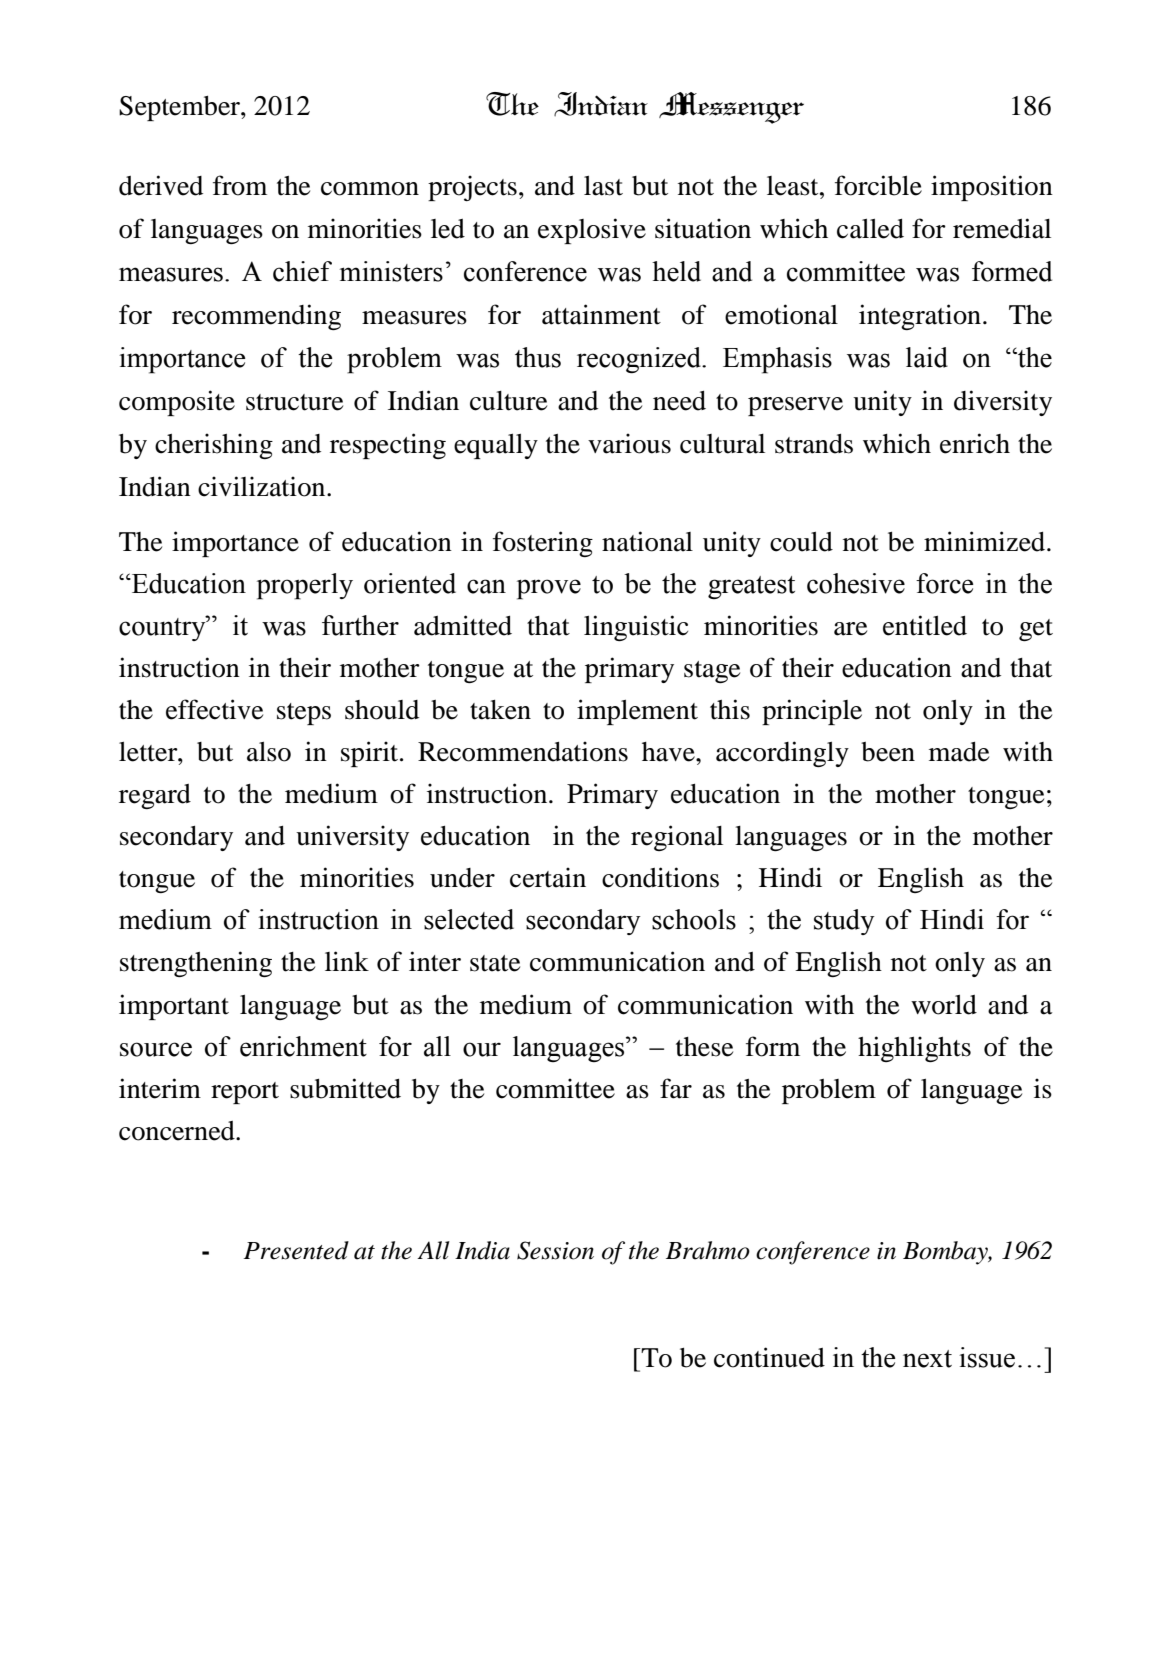 The width and height of the image is (1172, 1664). I want to click on also, so click(269, 752).
